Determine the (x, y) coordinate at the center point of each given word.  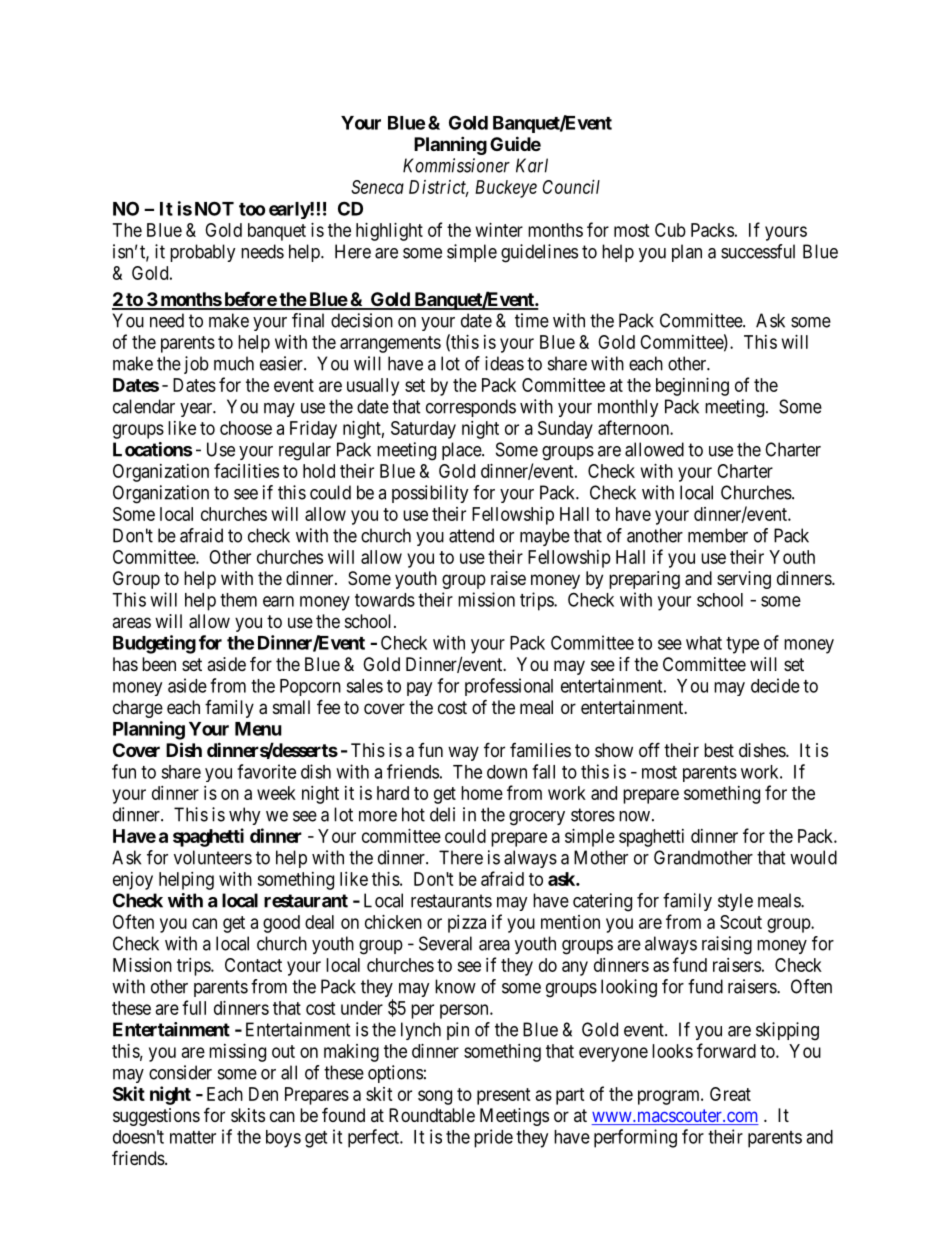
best (719, 750)
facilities (246, 470)
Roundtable (432, 1115)
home (482, 793)
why (245, 816)
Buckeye (506, 189)
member (718, 535)
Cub (670, 230)
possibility (430, 494)
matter (193, 1137)
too (252, 209)
